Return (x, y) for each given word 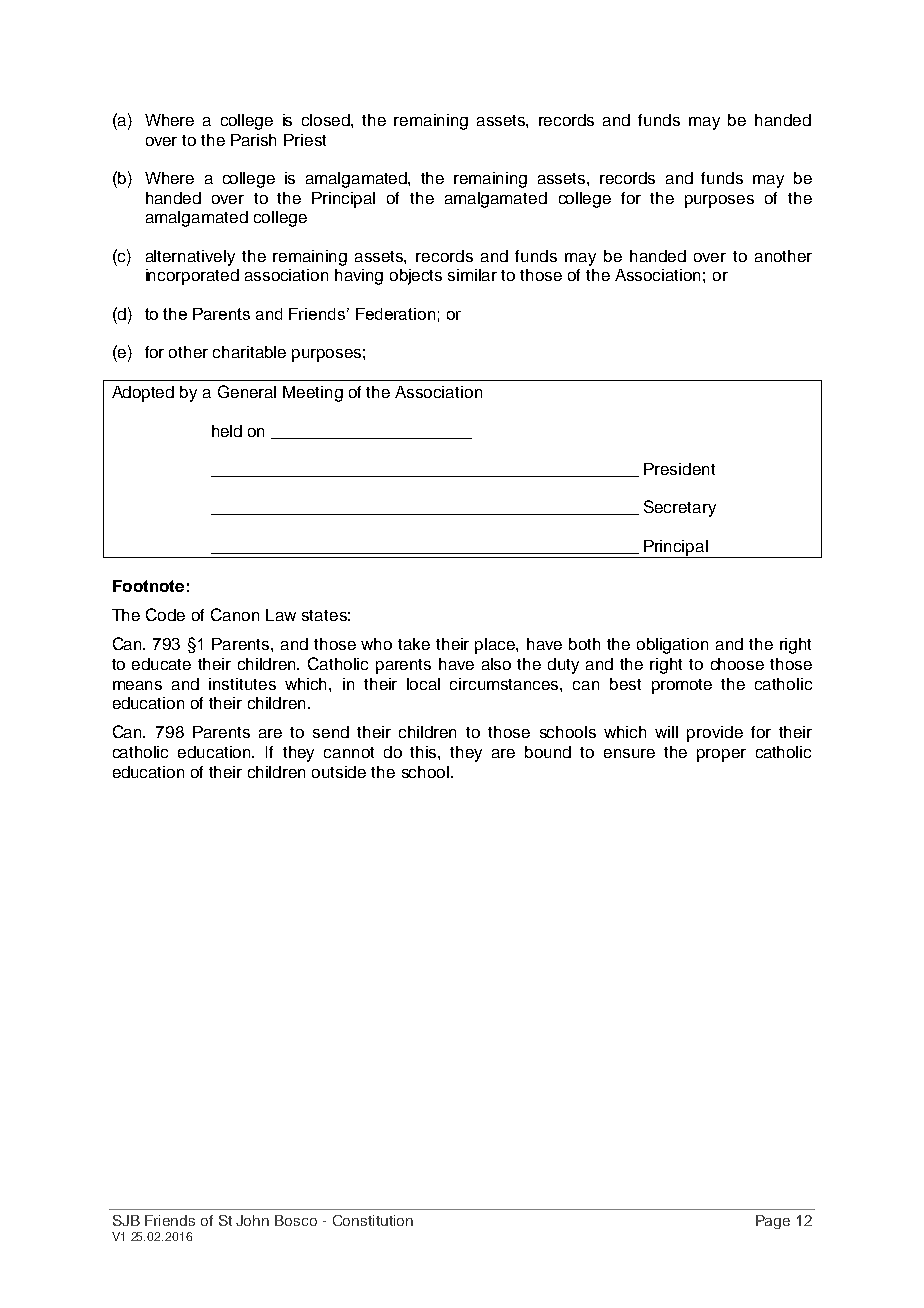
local (423, 684)
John (252, 1220)
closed (327, 120)
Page (773, 1222)
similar (472, 275)
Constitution (373, 1220)
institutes (242, 684)
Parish (253, 140)
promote (682, 686)
